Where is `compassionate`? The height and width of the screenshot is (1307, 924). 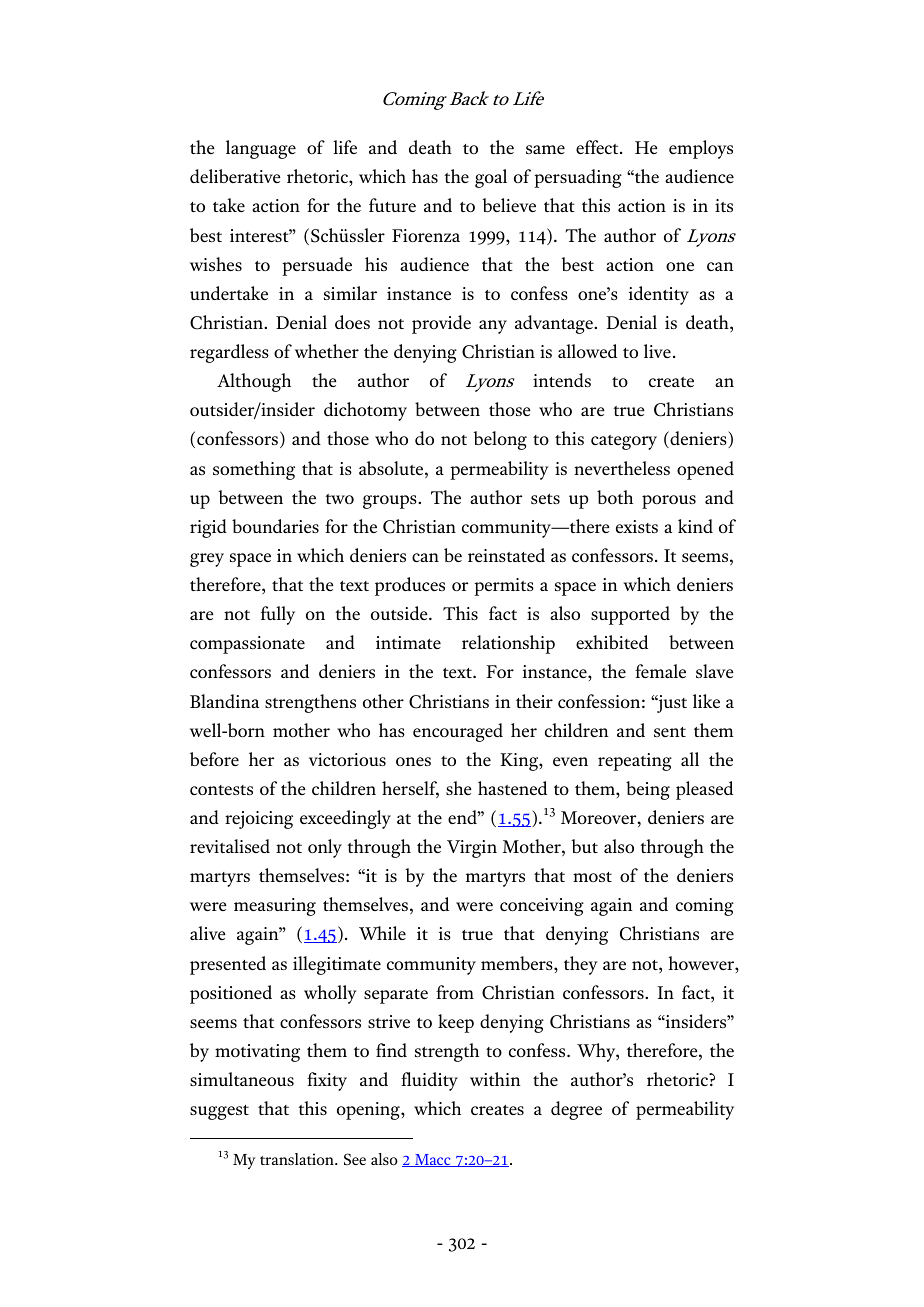
compassionate is located at coordinates (247, 645).
